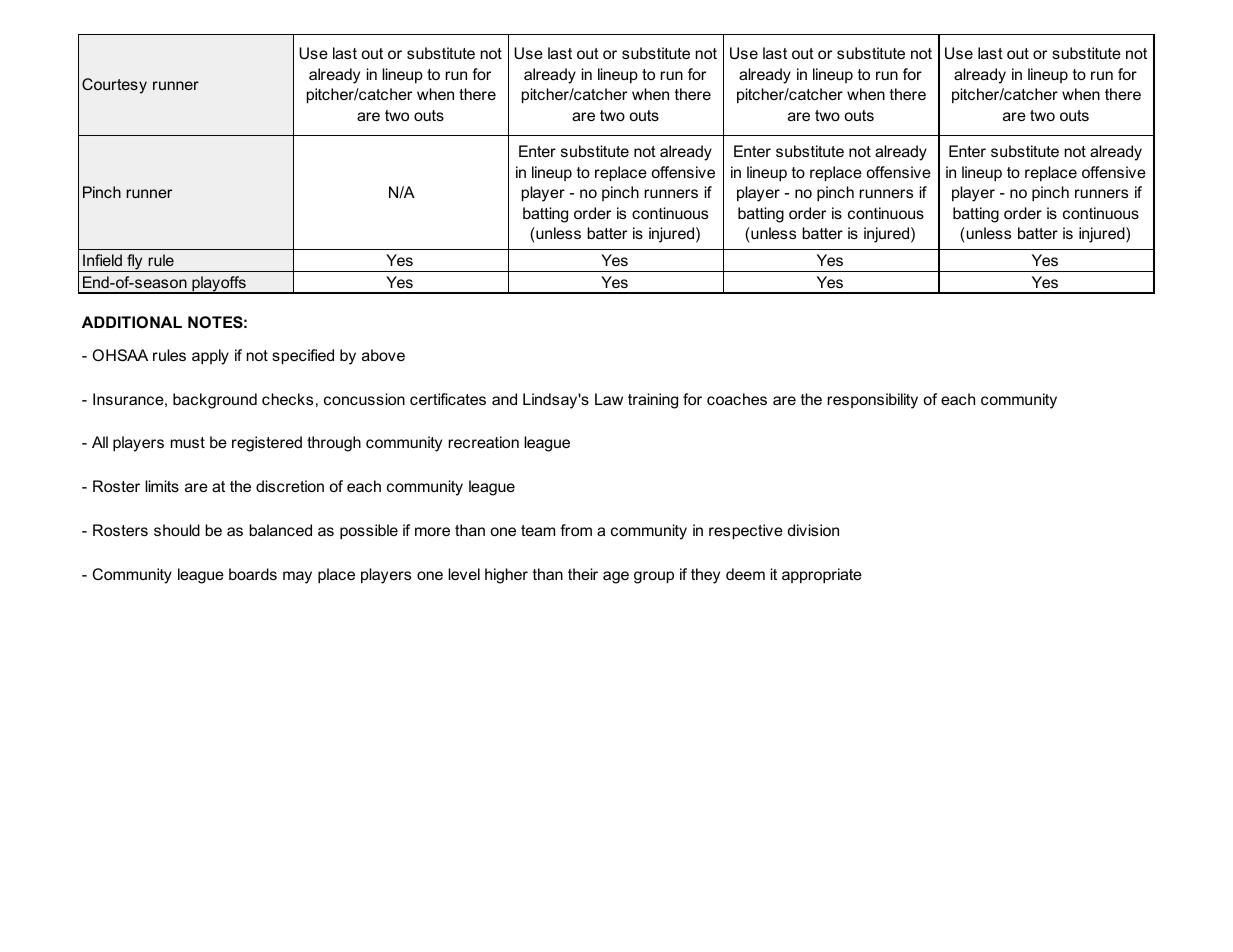 The image size is (1233, 952). I want to click on playoffs, so click(219, 285).
